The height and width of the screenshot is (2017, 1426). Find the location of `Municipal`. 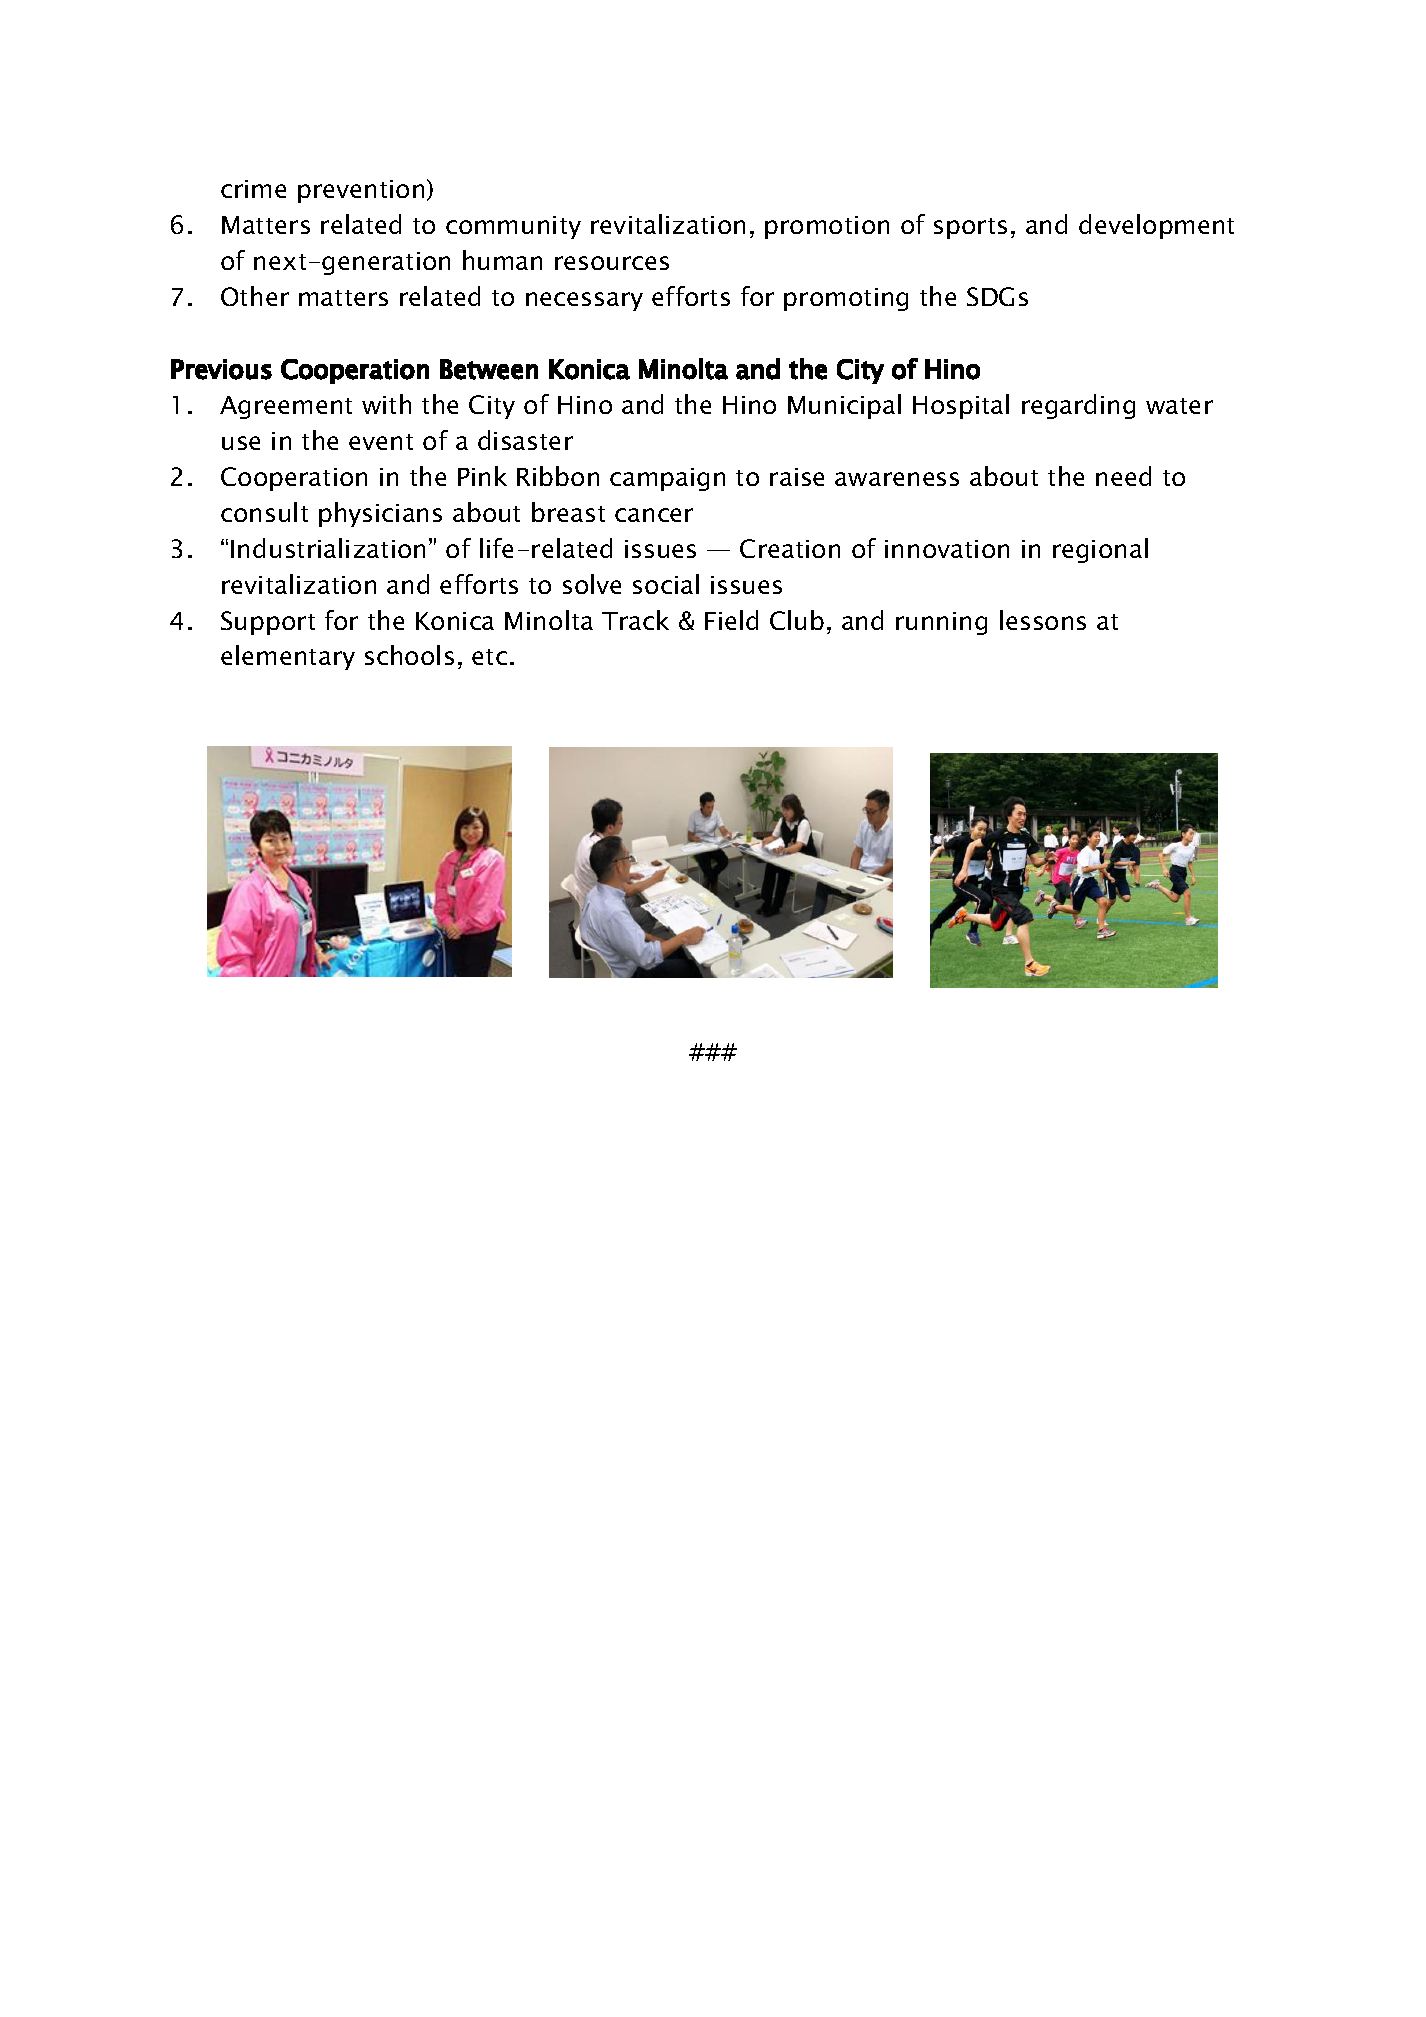

Municipal is located at coordinates (844, 406).
